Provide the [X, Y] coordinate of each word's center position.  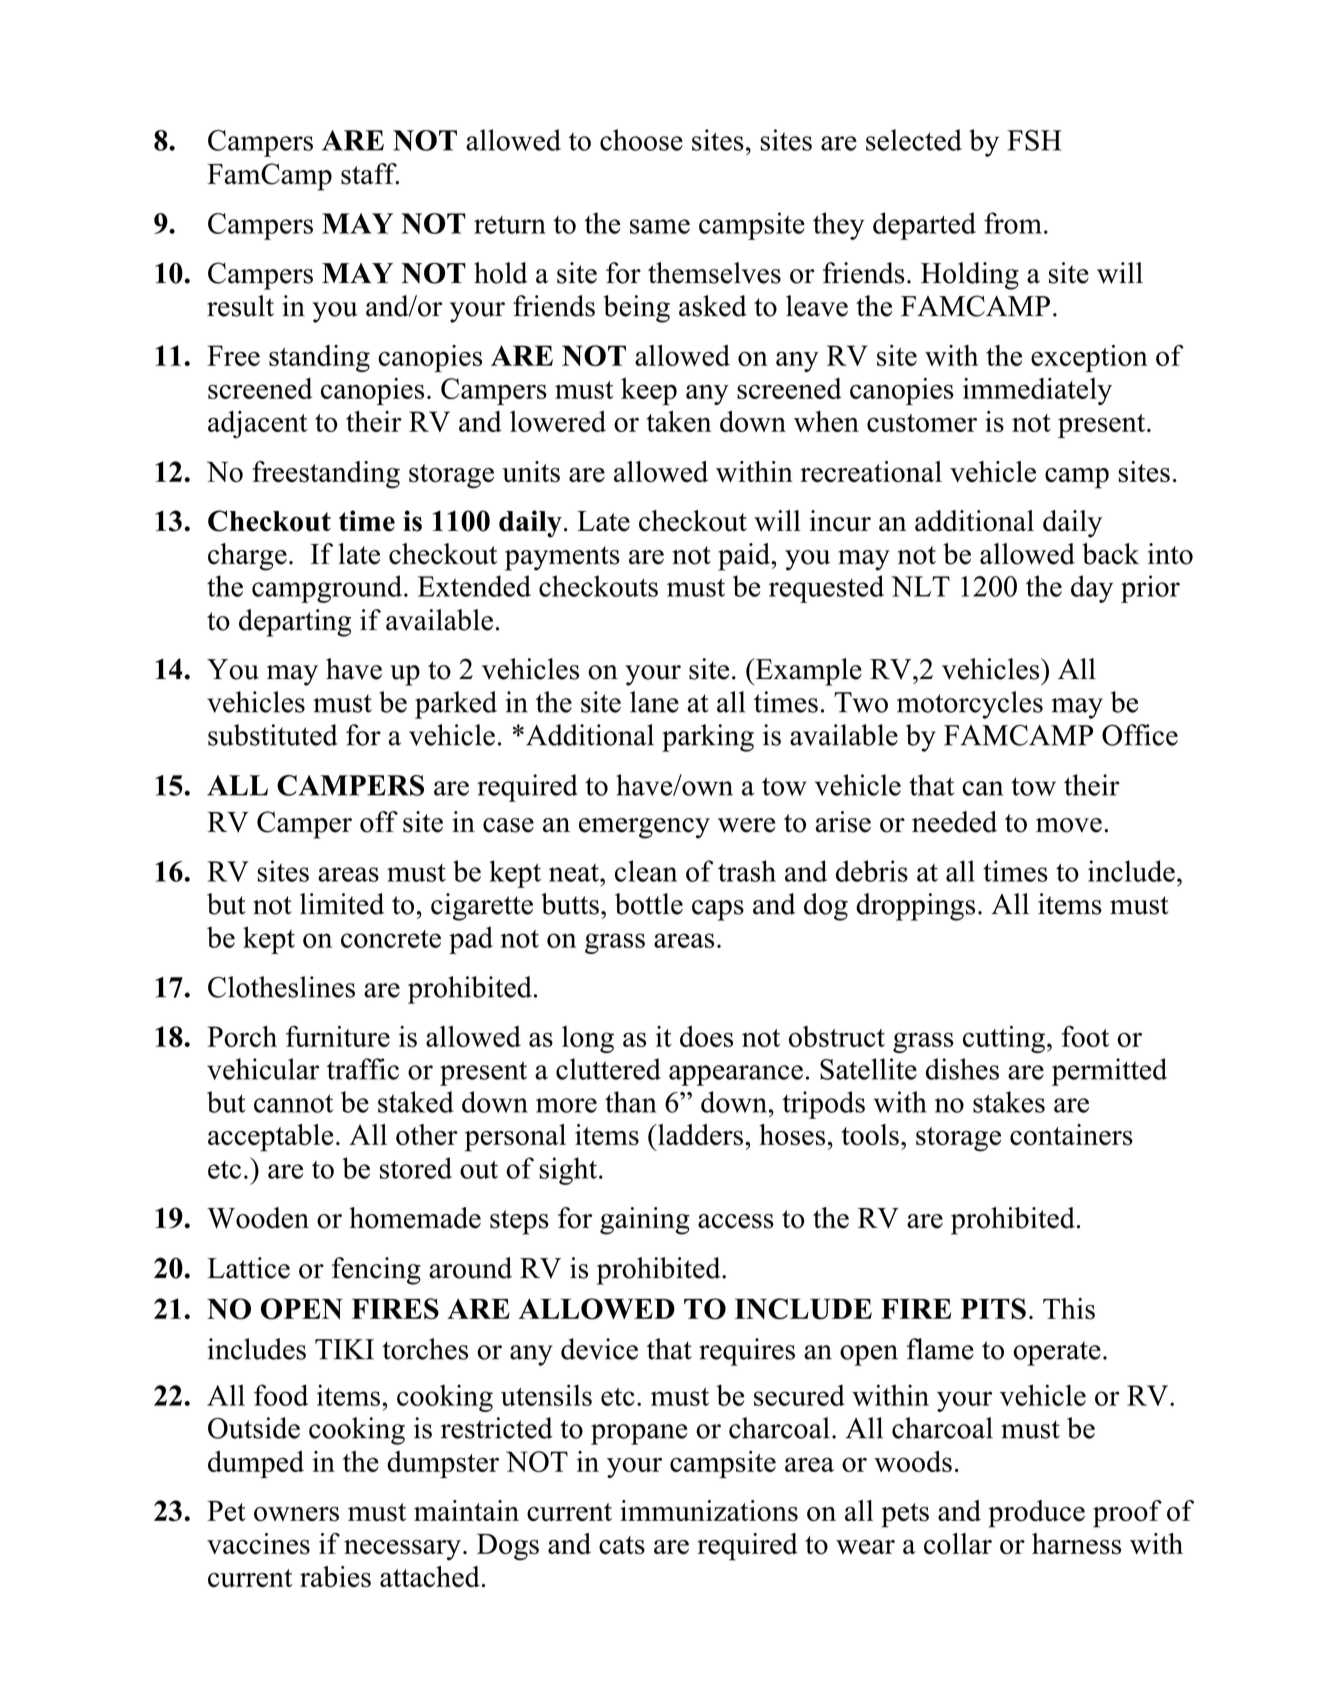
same [660, 226]
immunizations [709, 1511]
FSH [1034, 140]
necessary [402, 1550]
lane [654, 702]
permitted [1109, 1072]
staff [370, 174]
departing [295, 623]
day [1092, 589]
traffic [363, 1069]
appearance [736, 1075]
